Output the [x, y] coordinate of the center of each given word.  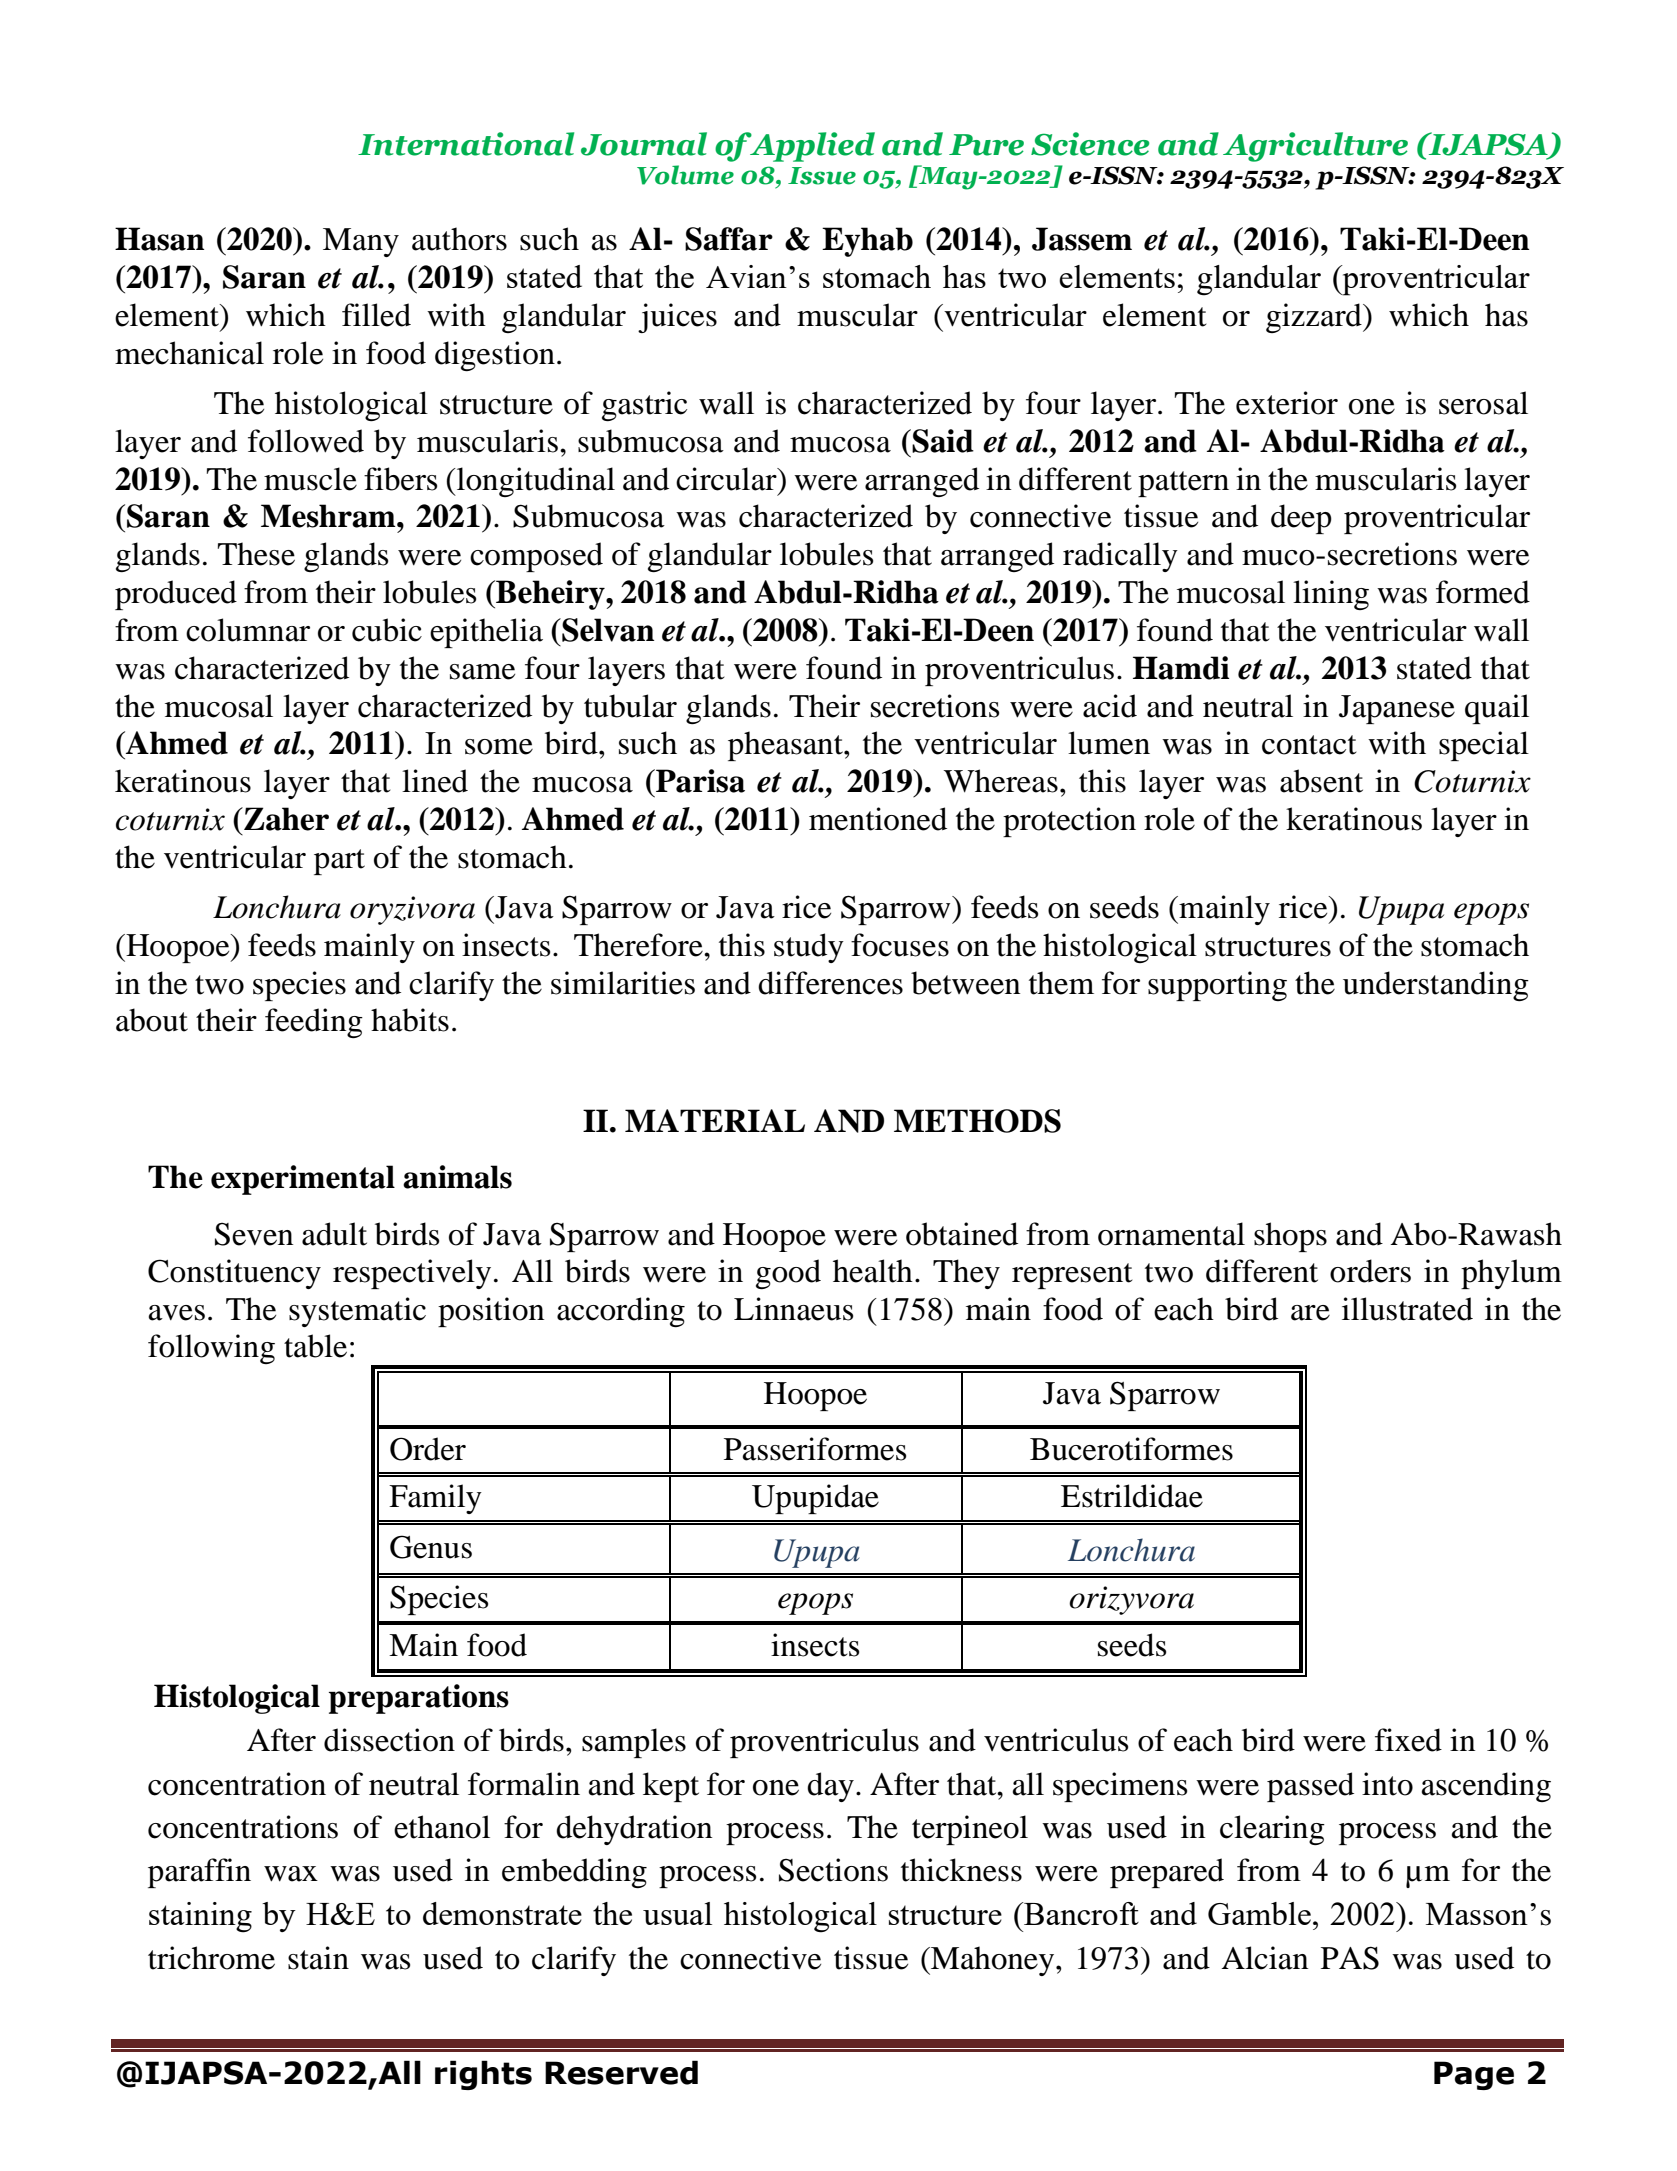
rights [483, 2075]
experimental [303, 1180]
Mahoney [991, 1961]
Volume [685, 175]
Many [361, 242]
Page [1474, 2075]
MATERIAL [715, 1120]
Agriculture [1315, 147]
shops [1290, 1237]
